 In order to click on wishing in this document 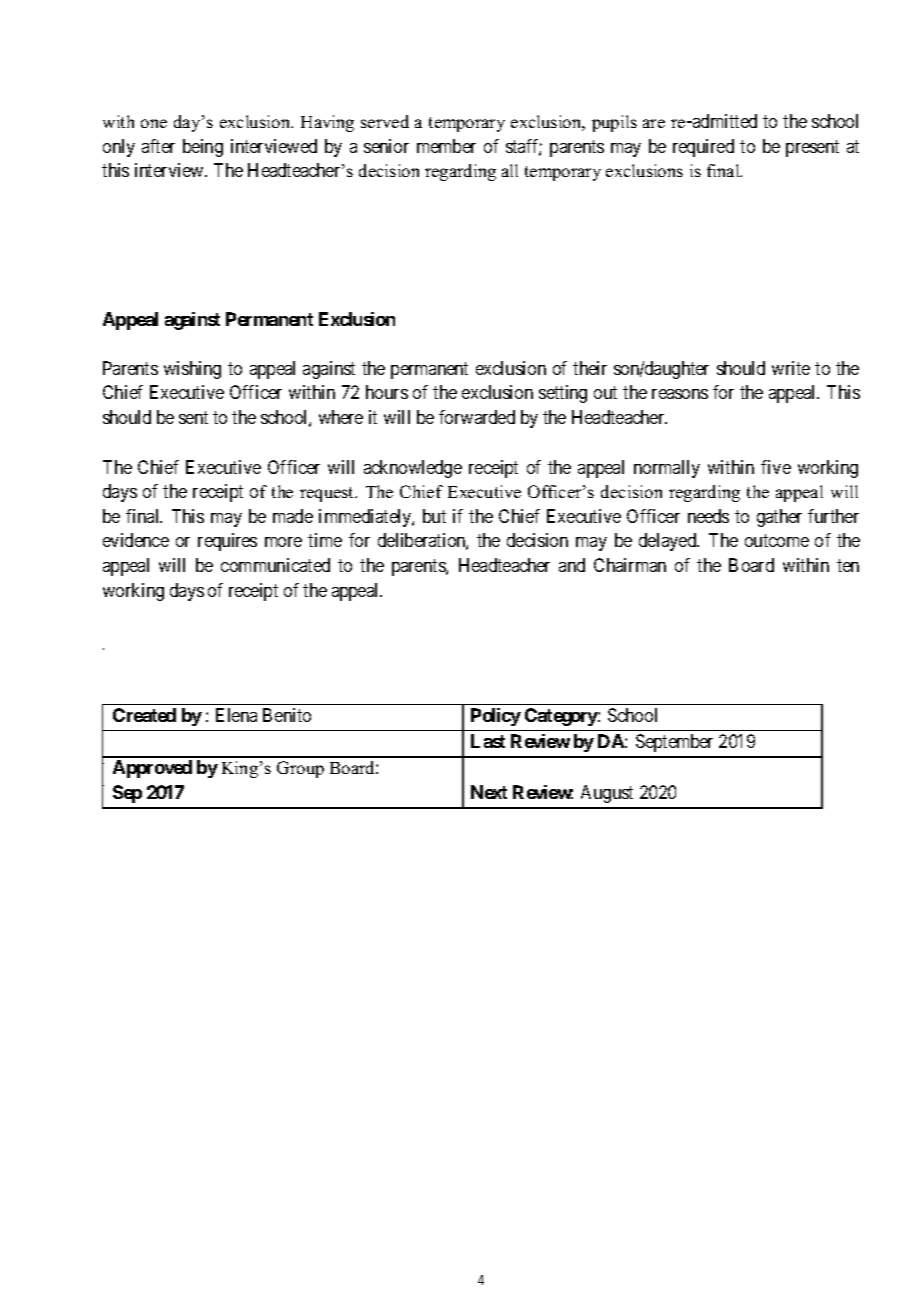, I will do `click(192, 370)`.
